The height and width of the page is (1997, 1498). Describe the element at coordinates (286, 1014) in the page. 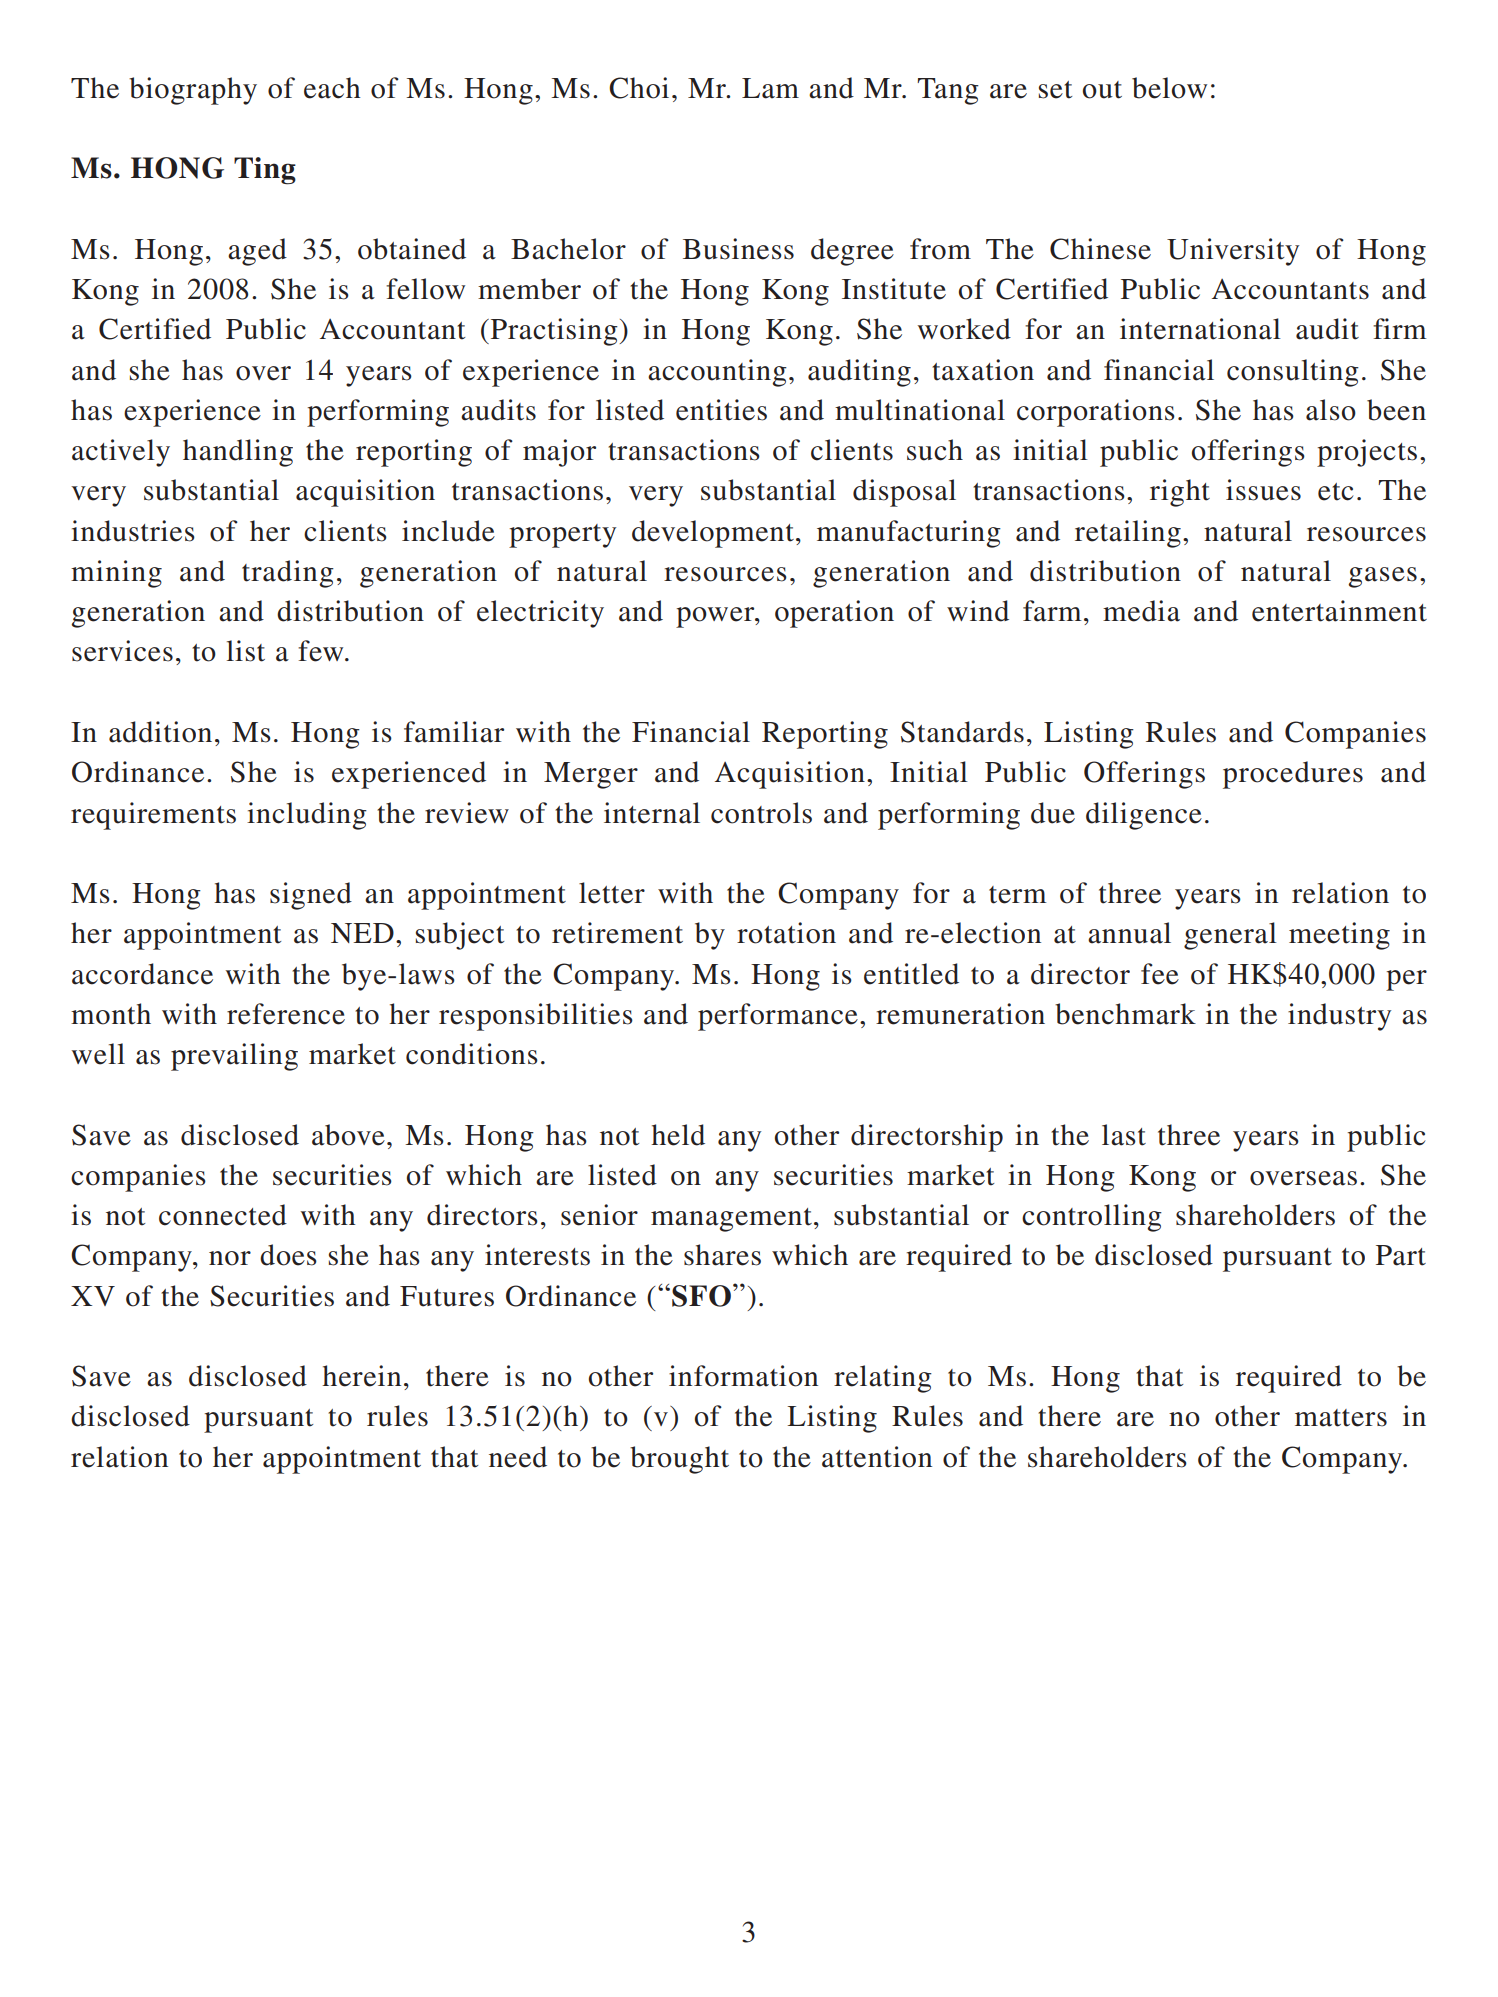

I see `reference` at that location.
